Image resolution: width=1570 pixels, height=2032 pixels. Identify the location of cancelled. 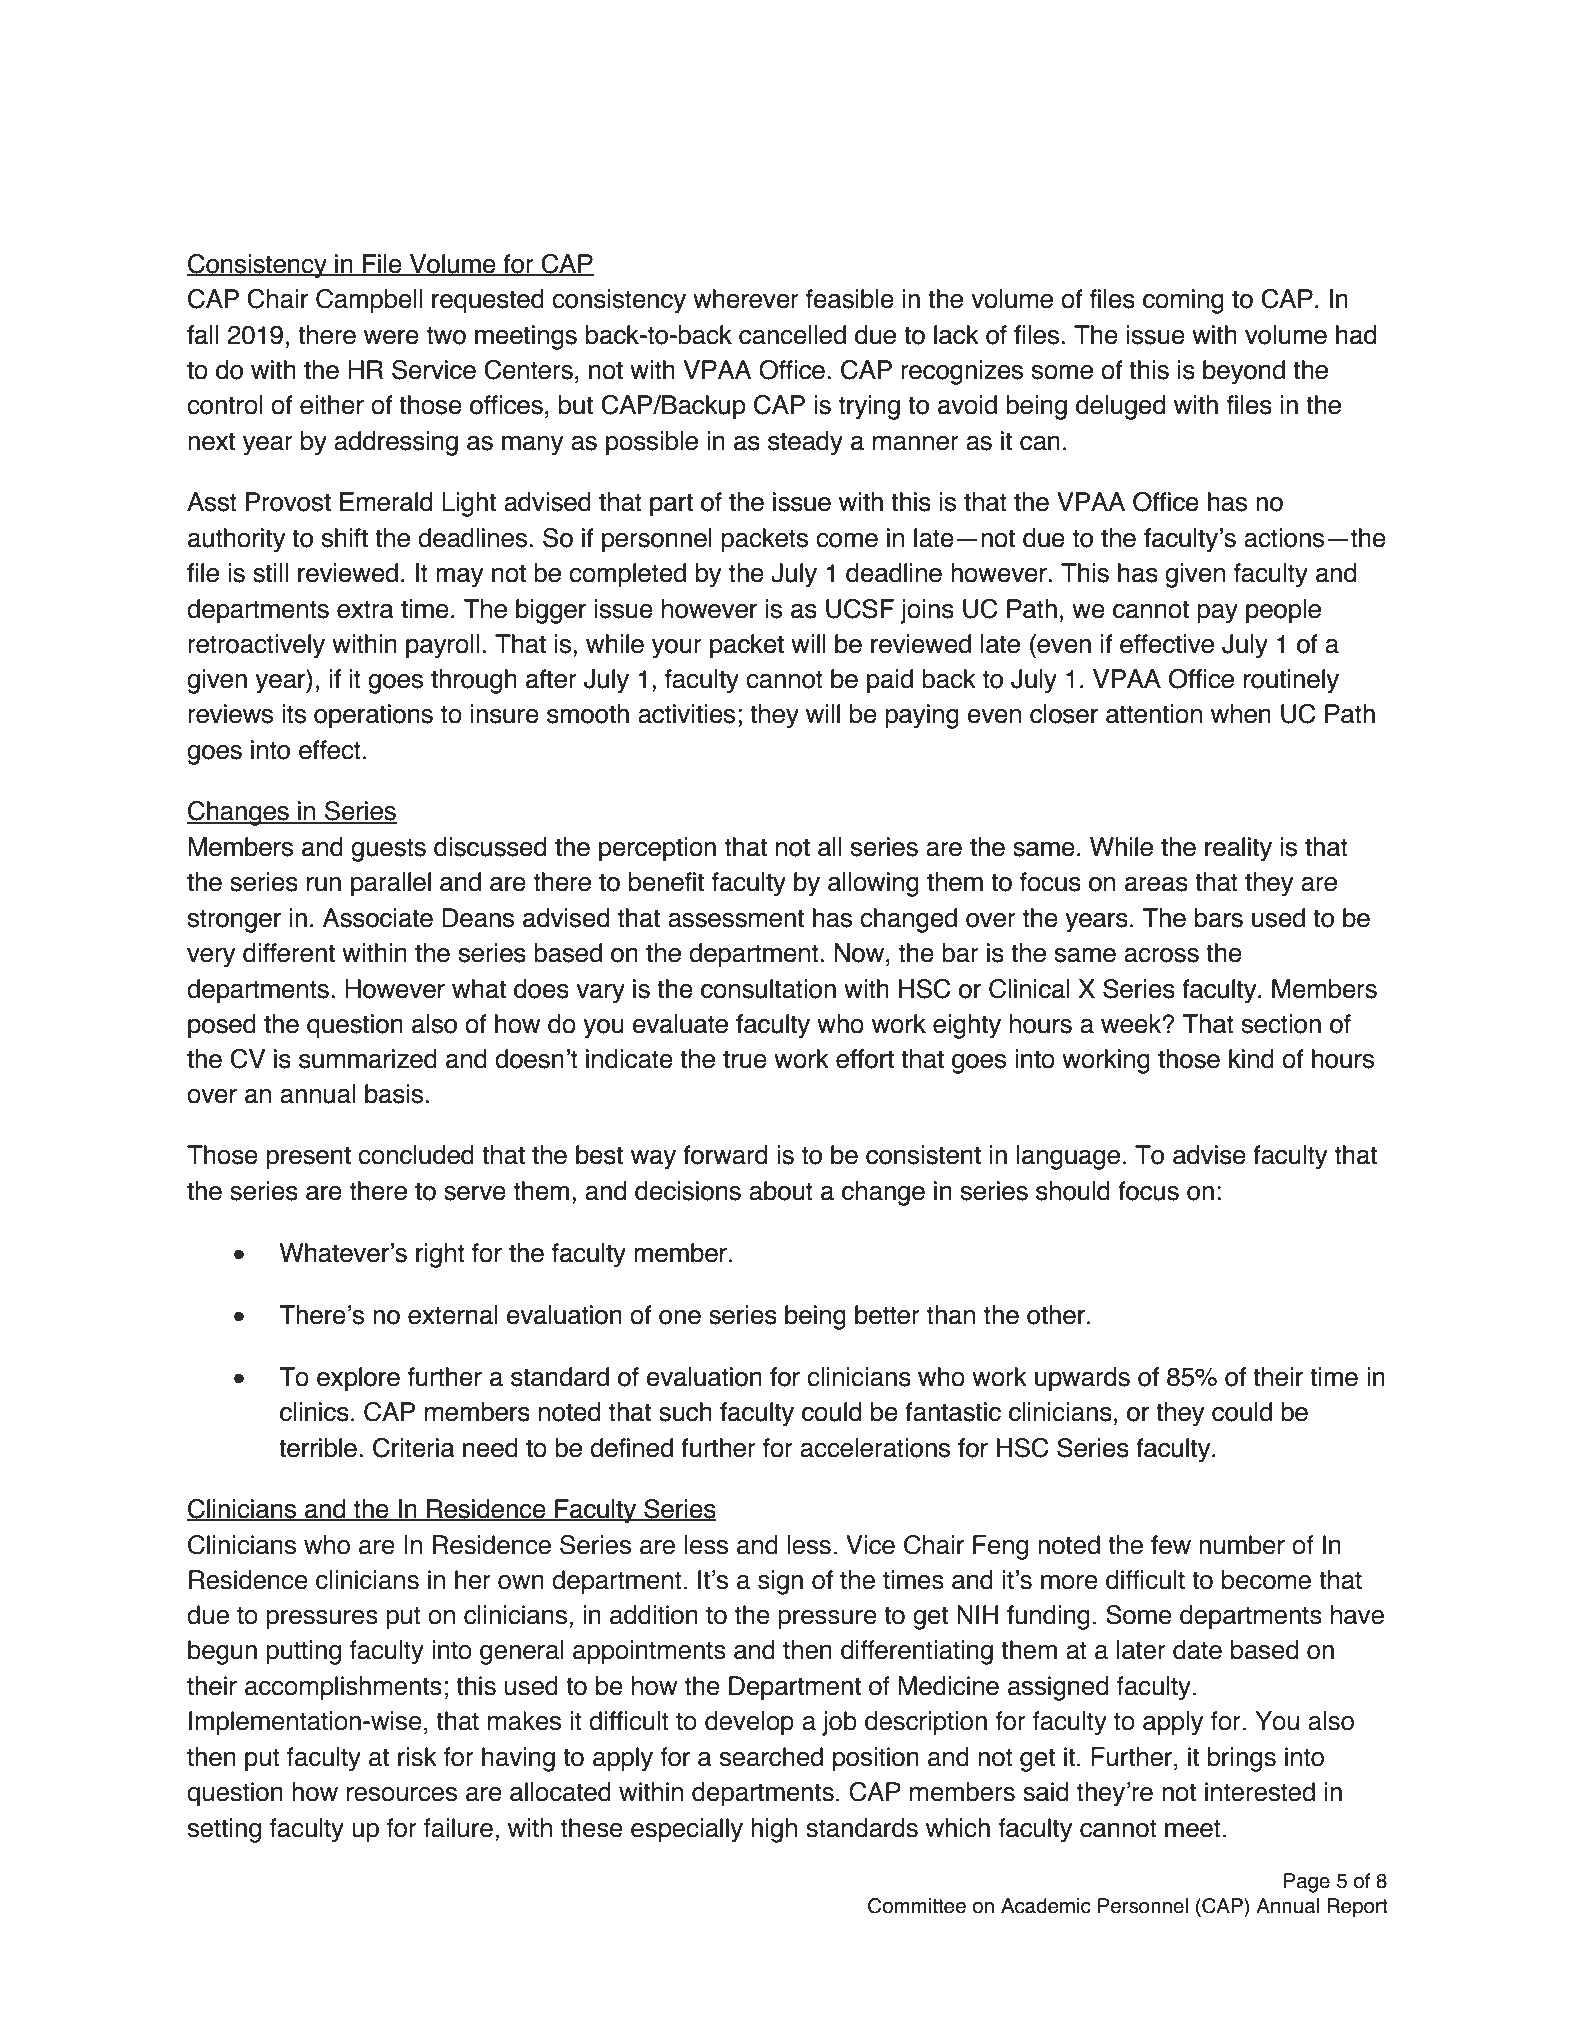
(792, 335).
